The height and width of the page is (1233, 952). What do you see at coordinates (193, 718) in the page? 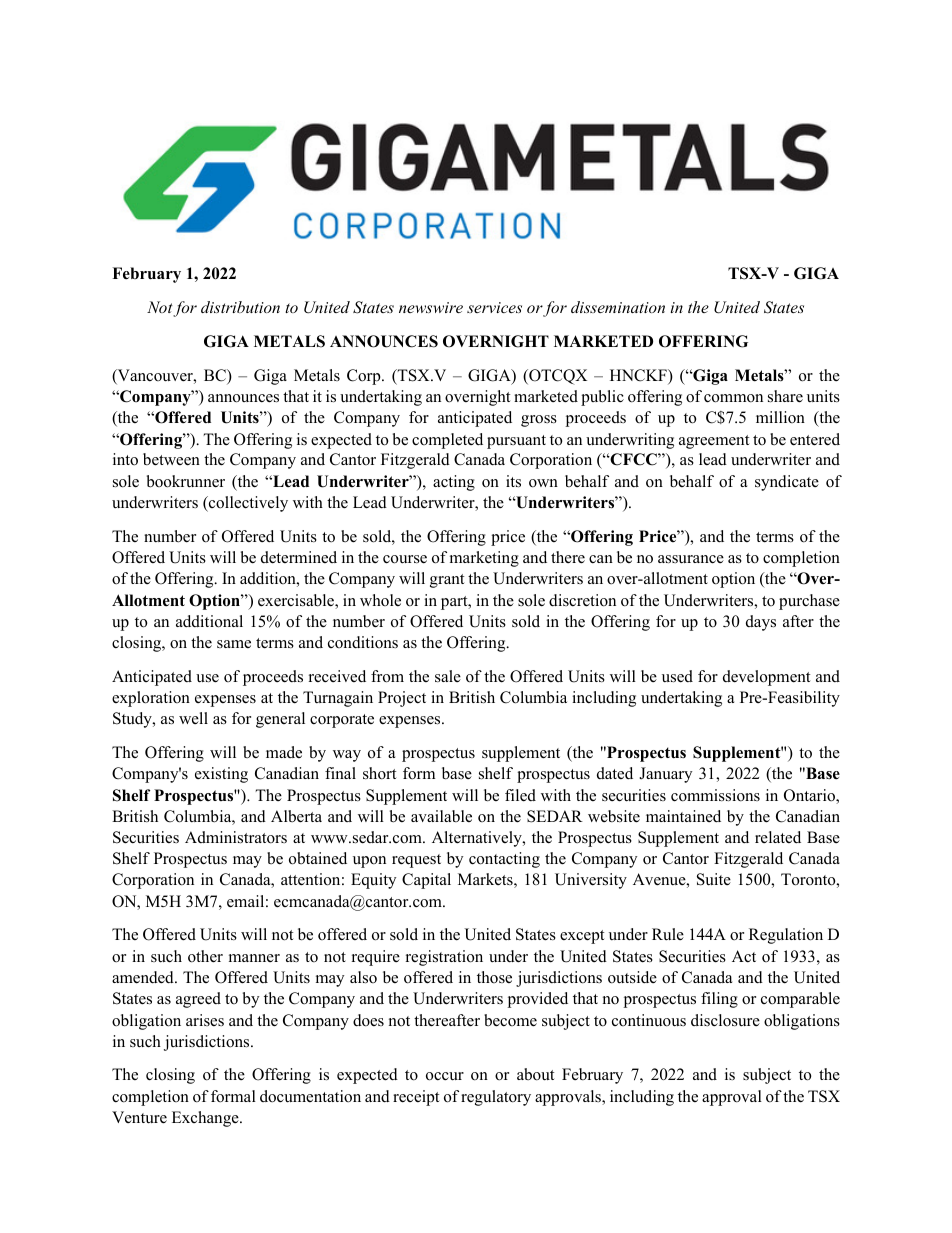
I see `well` at bounding box center [193, 718].
